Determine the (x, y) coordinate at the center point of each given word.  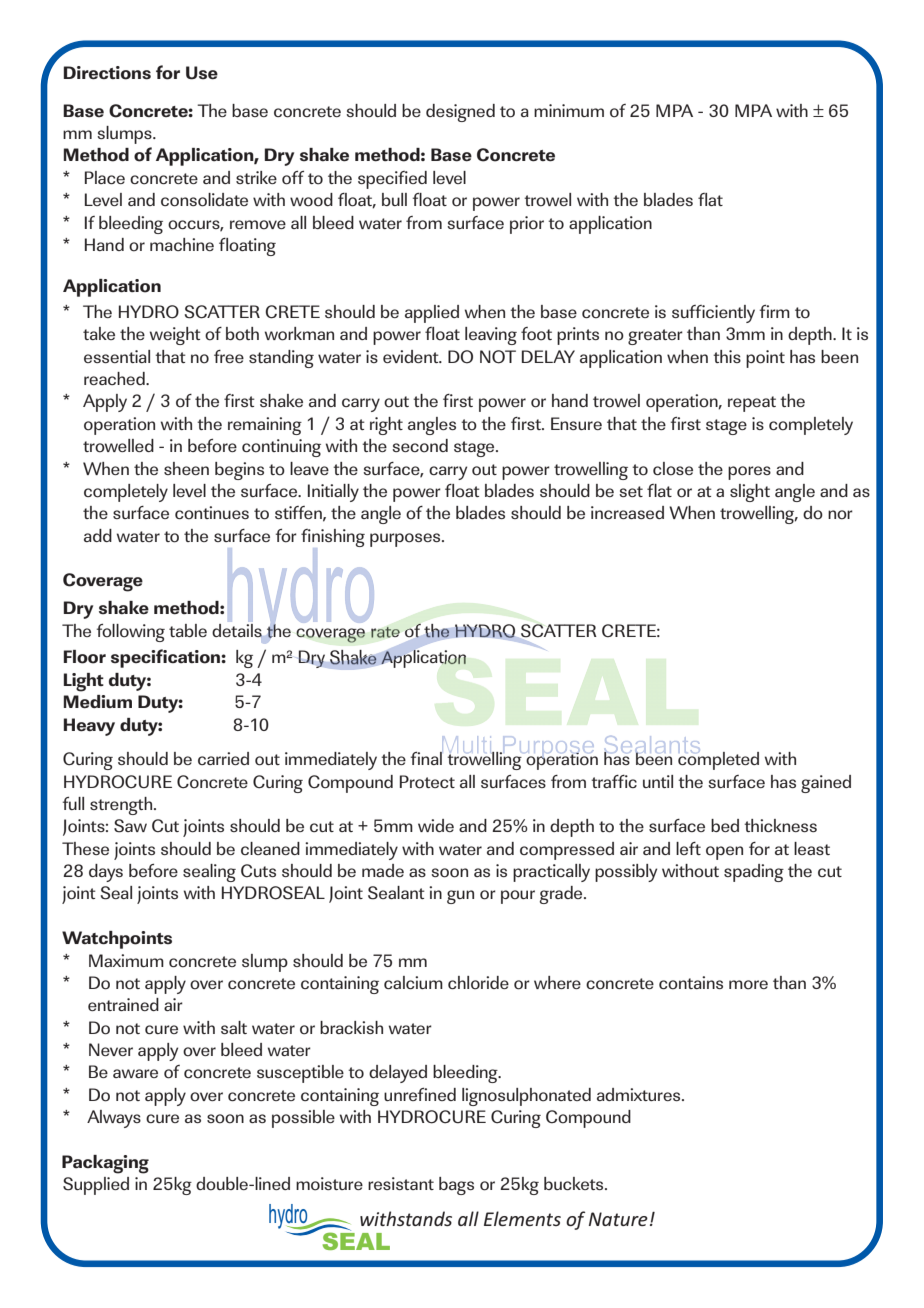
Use (202, 73)
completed (718, 760)
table (188, 630)
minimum (569, 110)
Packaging (105, 1164)
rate (385, 632)
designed (460, 113)
